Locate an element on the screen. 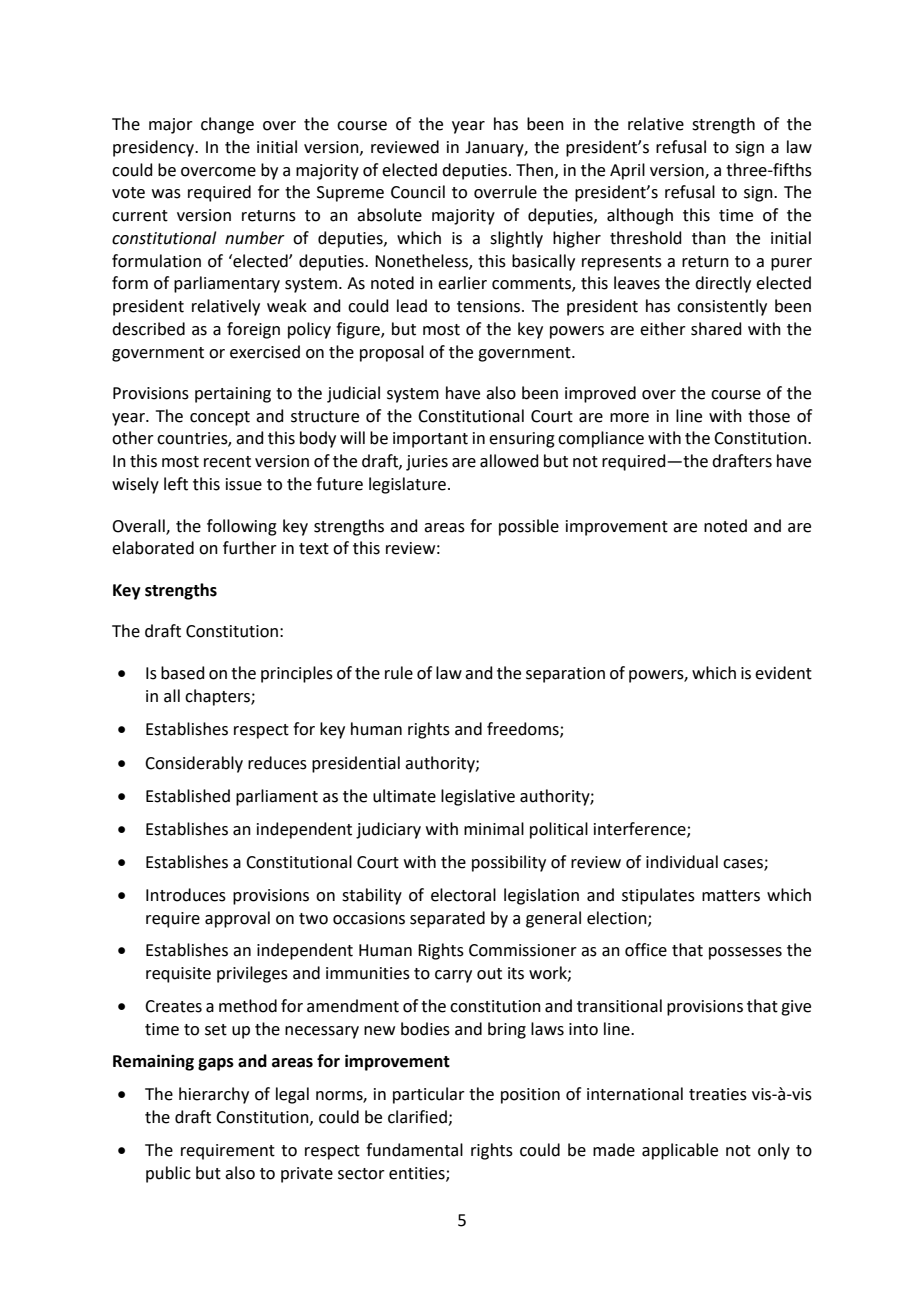 The image size is (924, 1308). public is located at coordinates (168, 1174).
